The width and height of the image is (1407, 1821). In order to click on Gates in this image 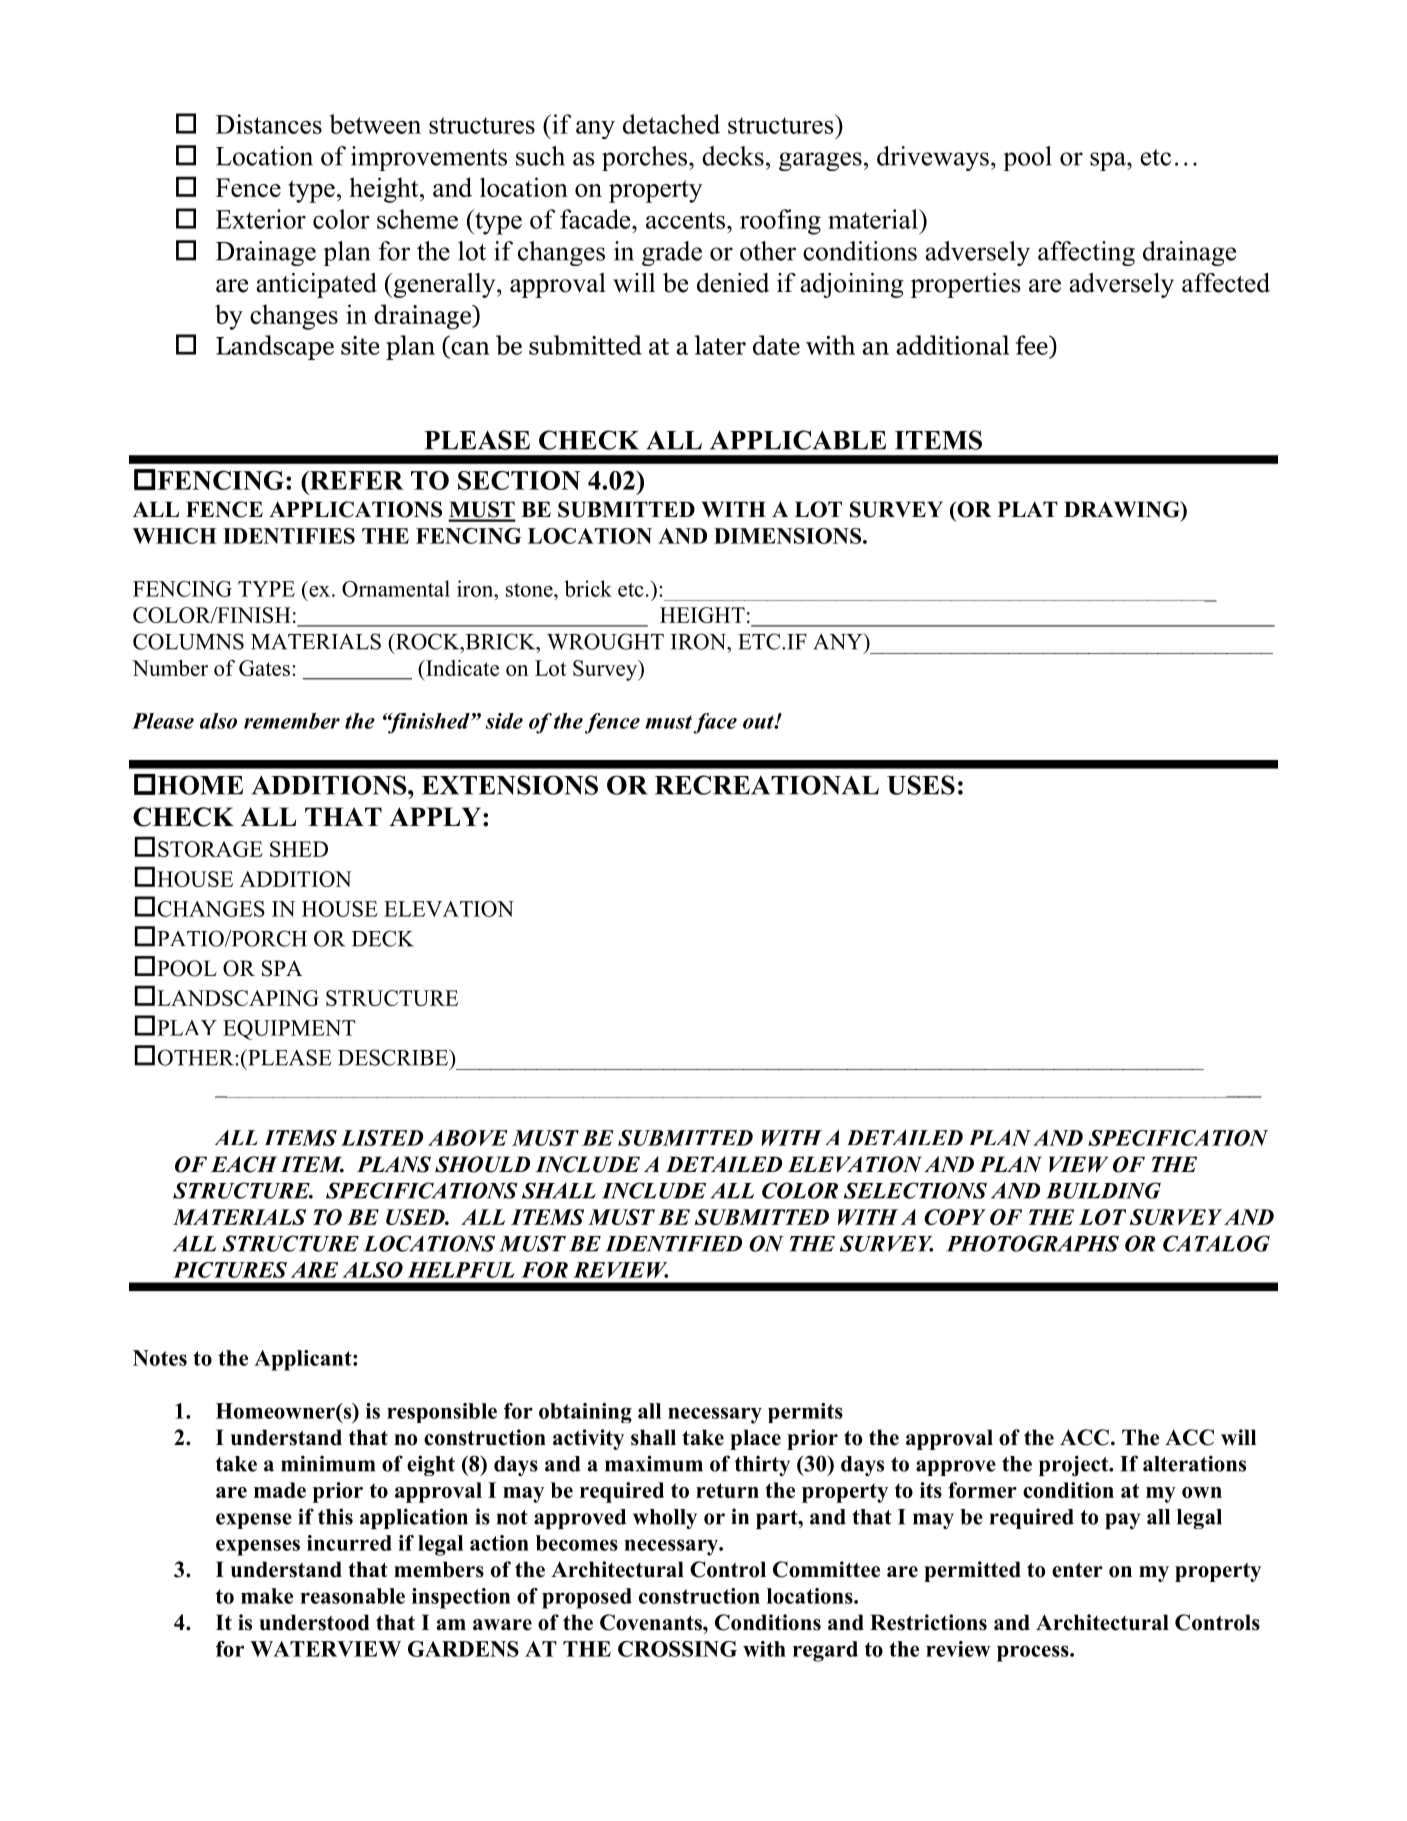, I will do `click(264, 668)`.
